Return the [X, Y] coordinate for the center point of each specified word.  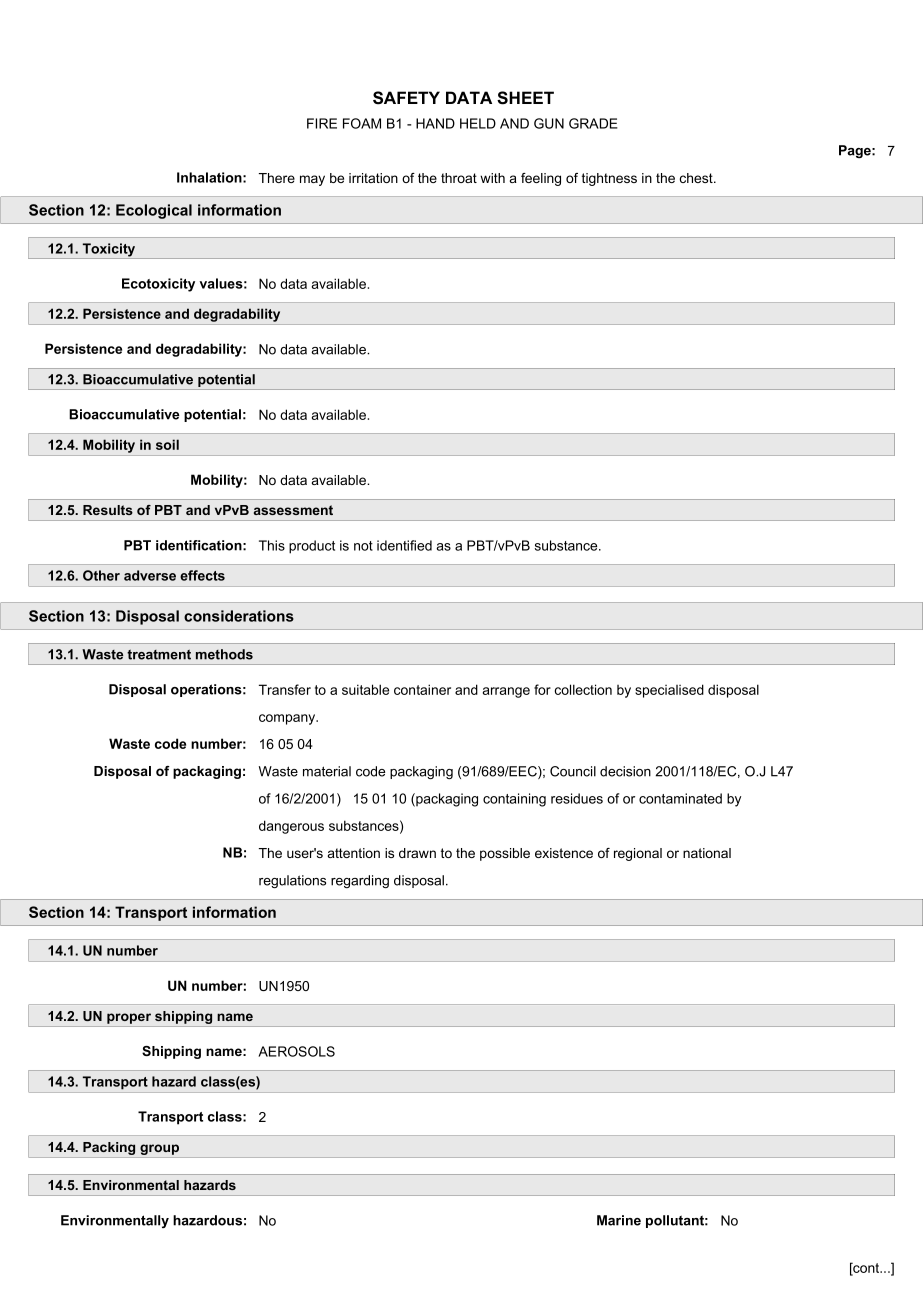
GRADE [593, 123]
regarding [360, 881]
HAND [435, 123]
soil [167, 444]
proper [129, 1018]
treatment [159, 654]
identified [404, 545]
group [159, 1149]
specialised [669, 691]
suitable [365, 689]
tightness [609, 179]
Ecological [154, 211]
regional [638, 854]
